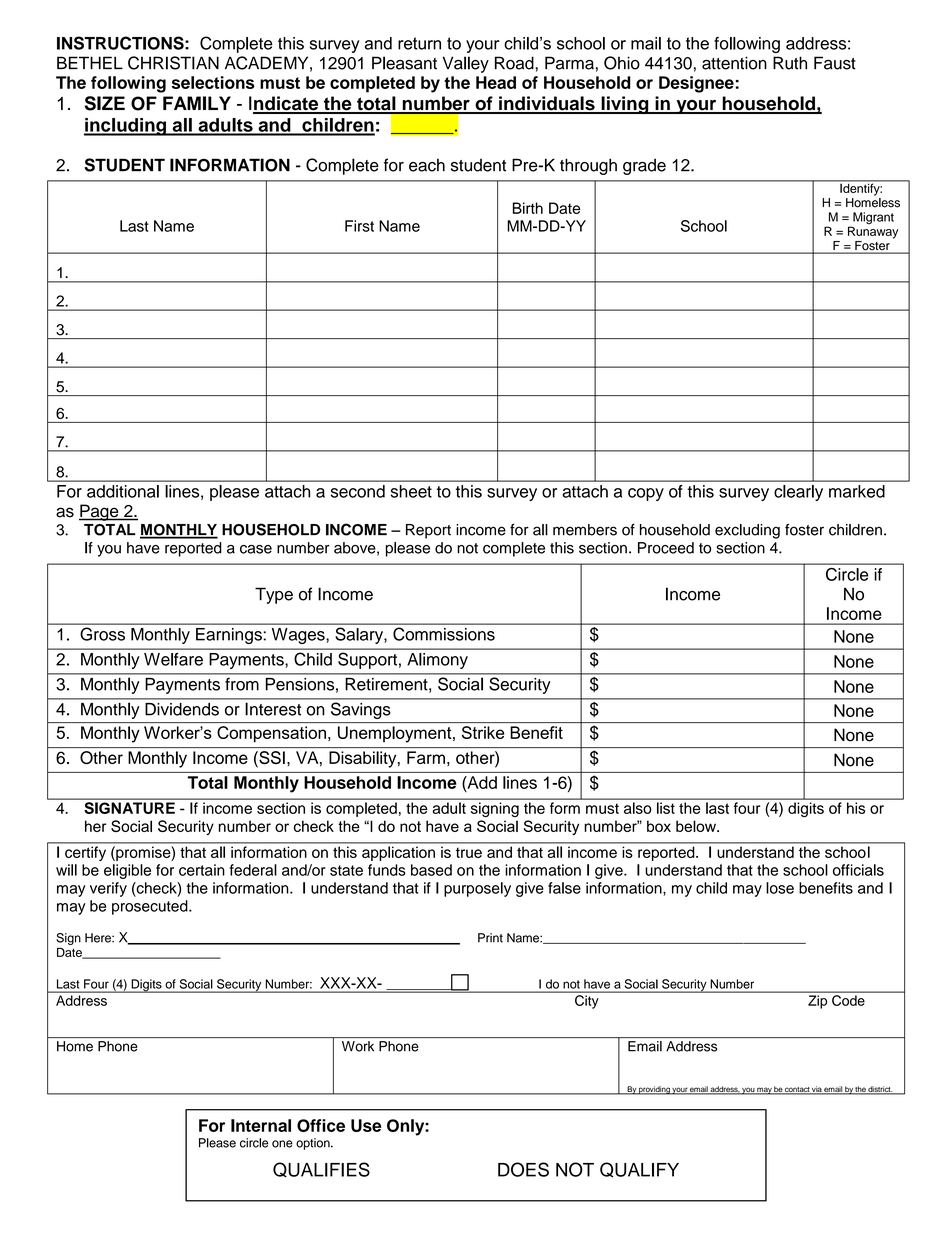 The width and height of the page is (952, 1233). I want to click on lose, so click(780, 888).
